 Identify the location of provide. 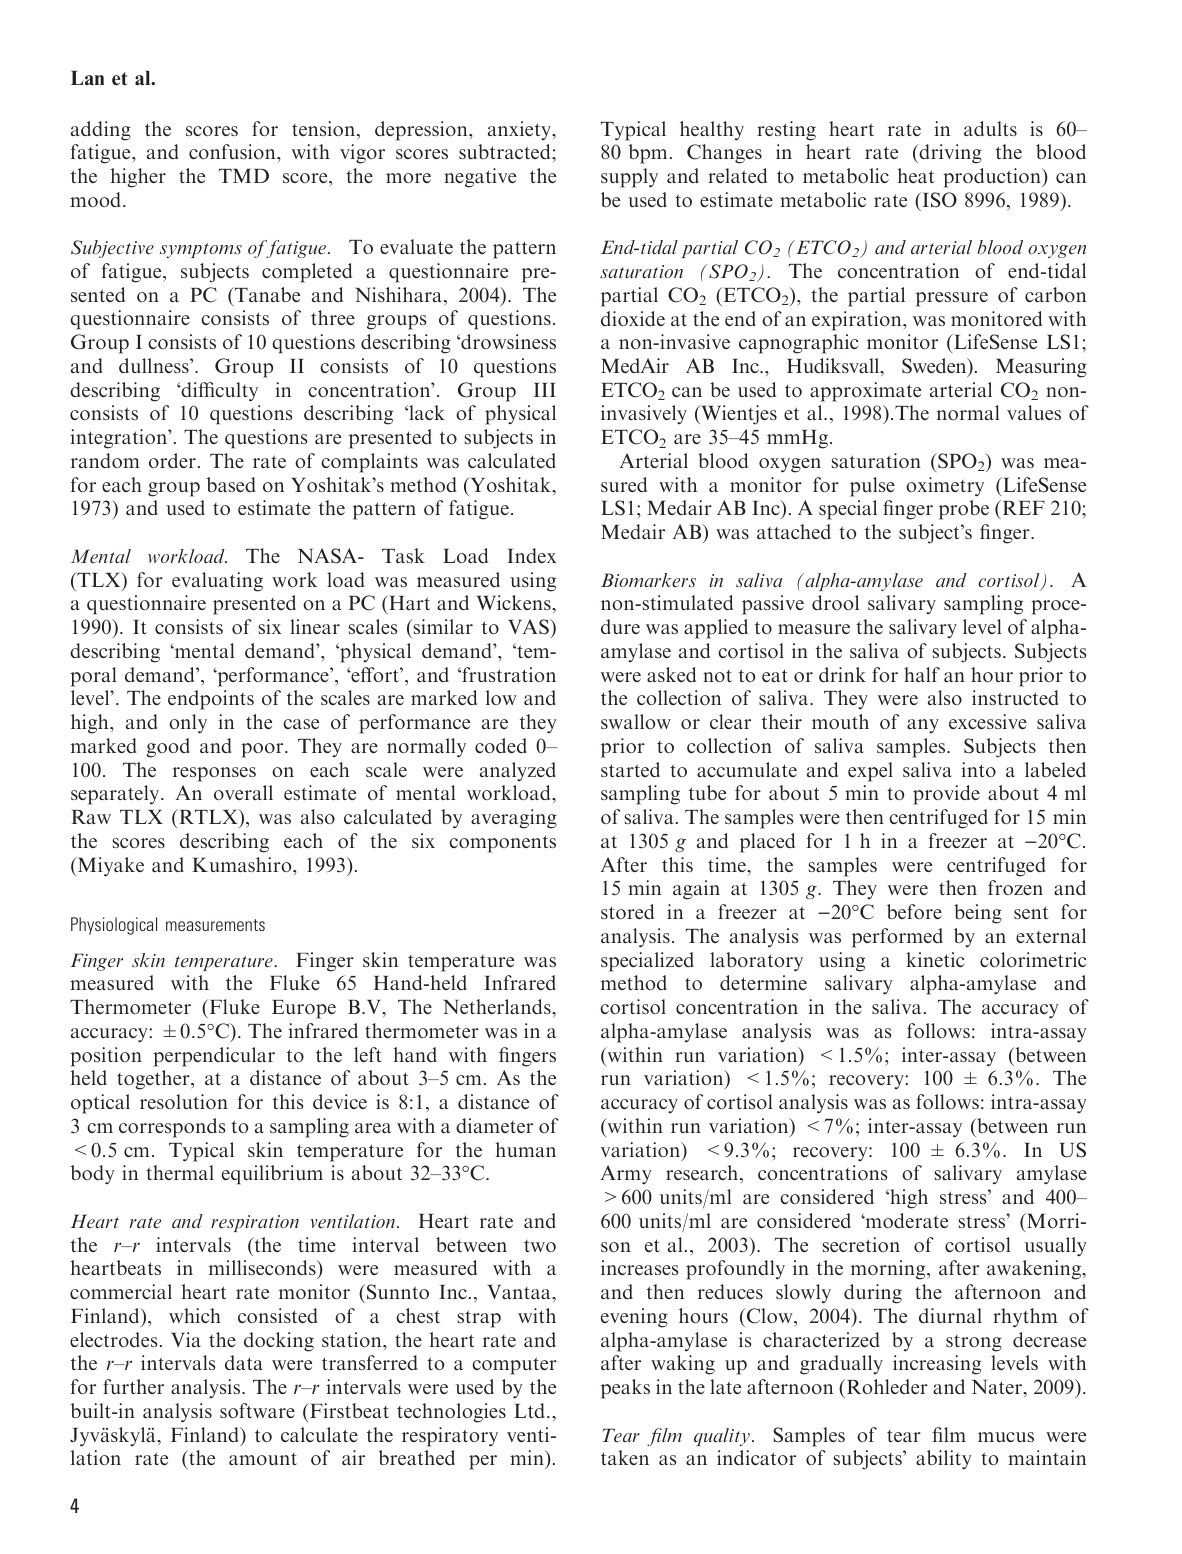
(946, 795).
